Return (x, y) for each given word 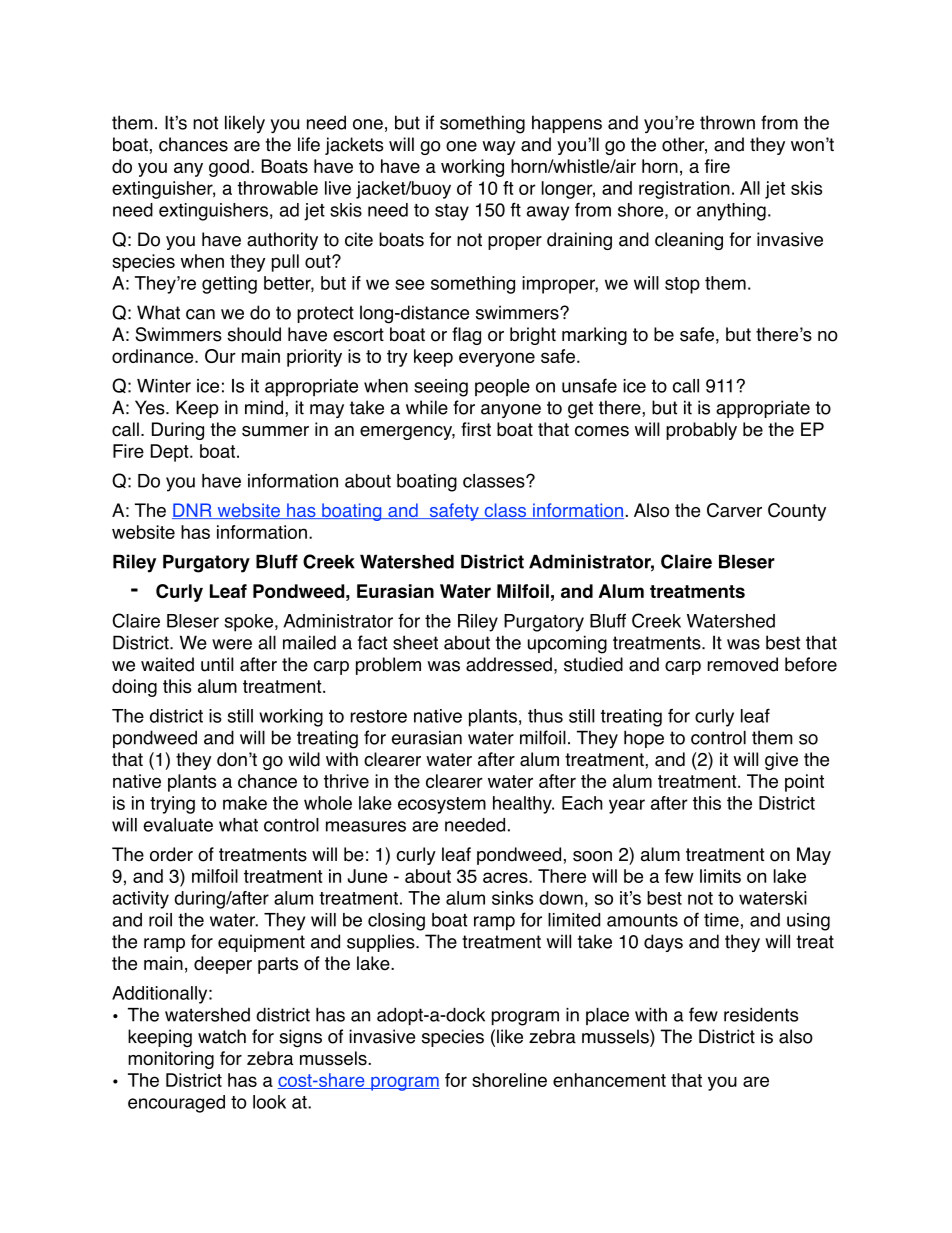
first (476, 429)
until (217, 664)
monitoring (171, 1060)
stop (682, 285)
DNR (193, 511)
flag (466, 336)
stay (452, 212)
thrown (727, 122)
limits (720, 876)
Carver (734, 510)
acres (506, 877)
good (229, 168)
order (171, 854)
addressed (509, 664)
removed (743, 664)
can (200, 314)
